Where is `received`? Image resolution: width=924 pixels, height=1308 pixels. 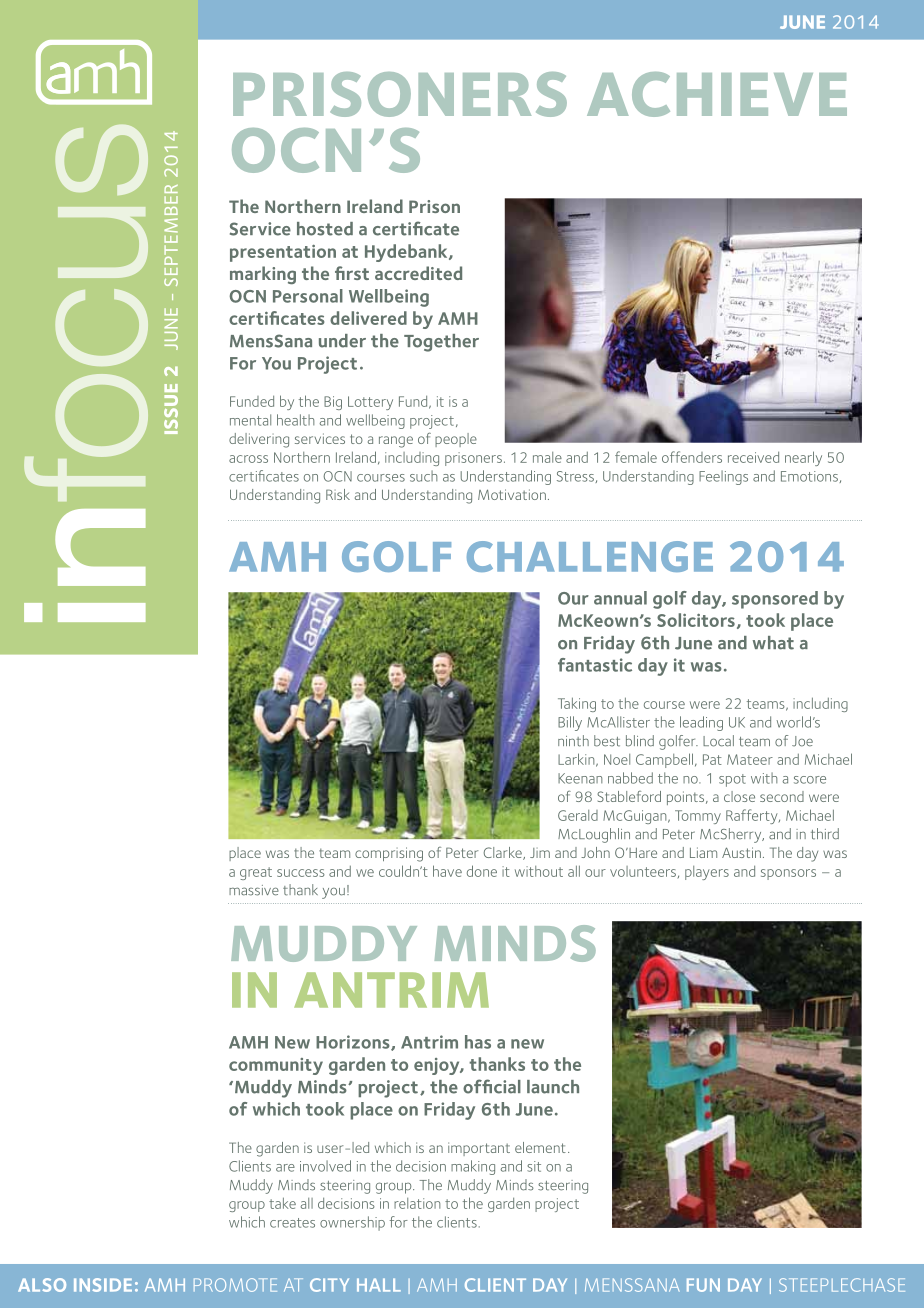
received is located at coordinates (753, 457).
